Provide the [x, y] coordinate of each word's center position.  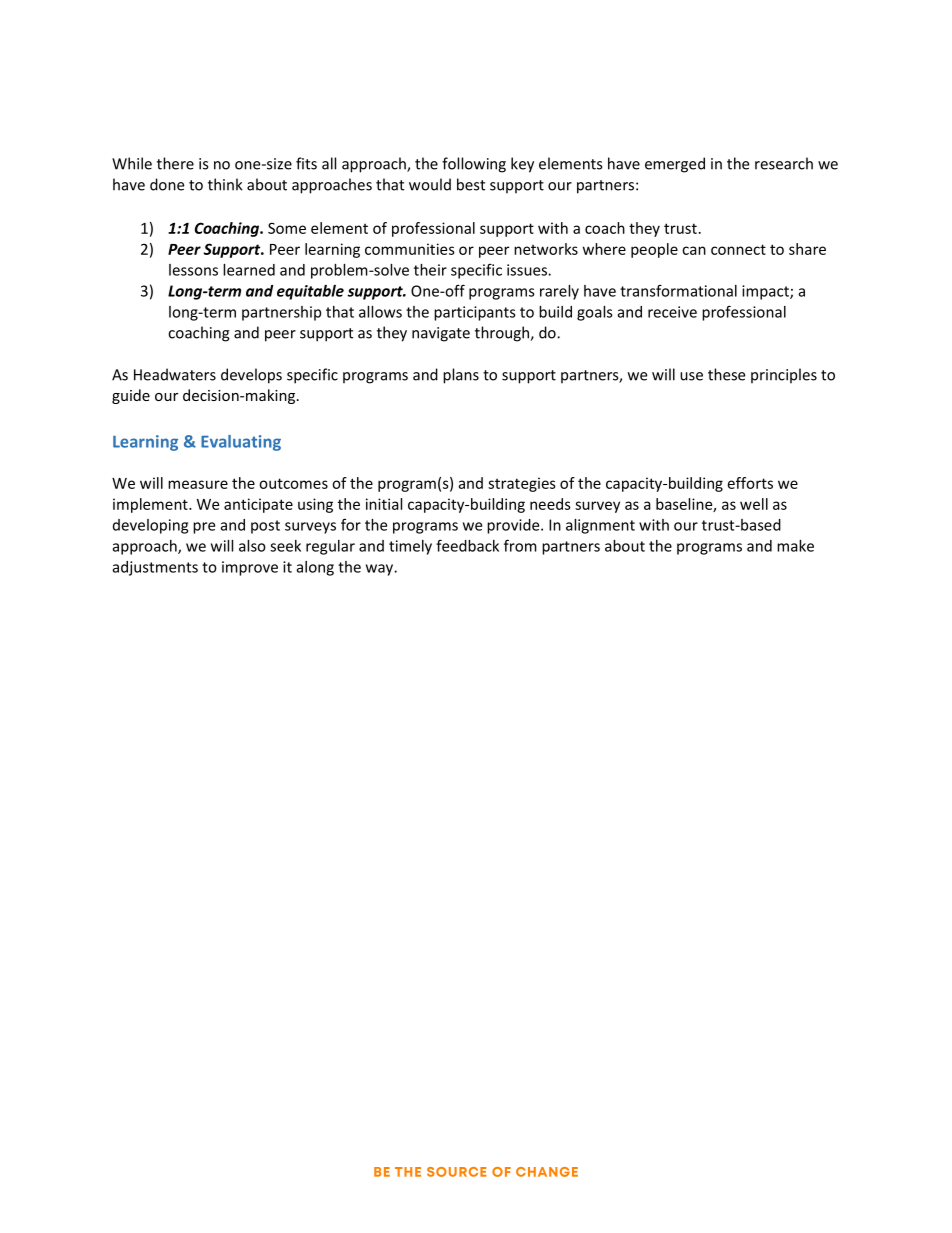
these [726, 374]
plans [461, 376]
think [225, 184]
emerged [675, 165]
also [252, 546]
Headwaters [175, 374]
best [471, 184]
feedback [467, 545]
